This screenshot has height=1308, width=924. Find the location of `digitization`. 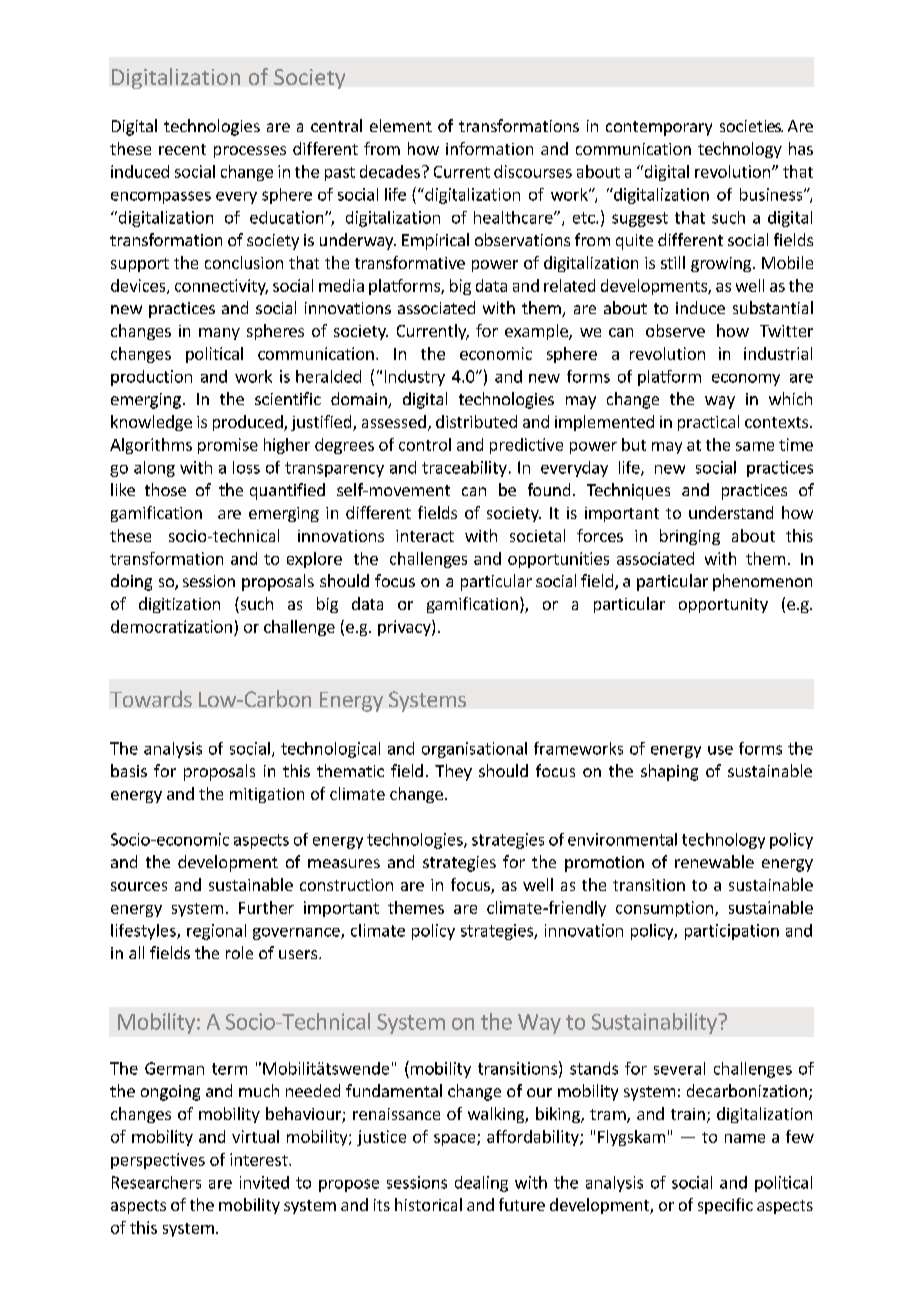

digitization is located at coordinates (179, 605).
